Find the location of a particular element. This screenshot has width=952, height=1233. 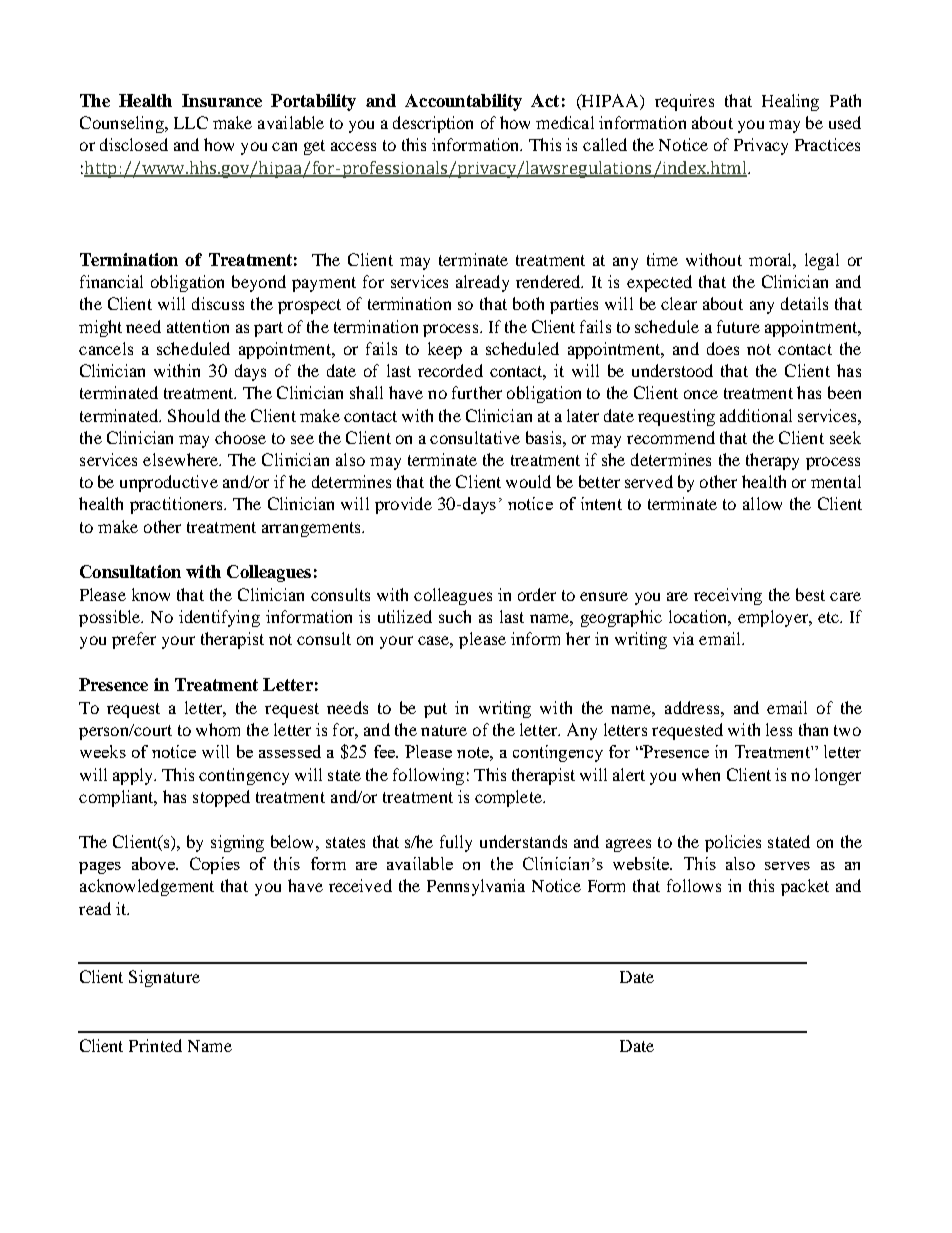

keep is located at coordinates (445, 350).
